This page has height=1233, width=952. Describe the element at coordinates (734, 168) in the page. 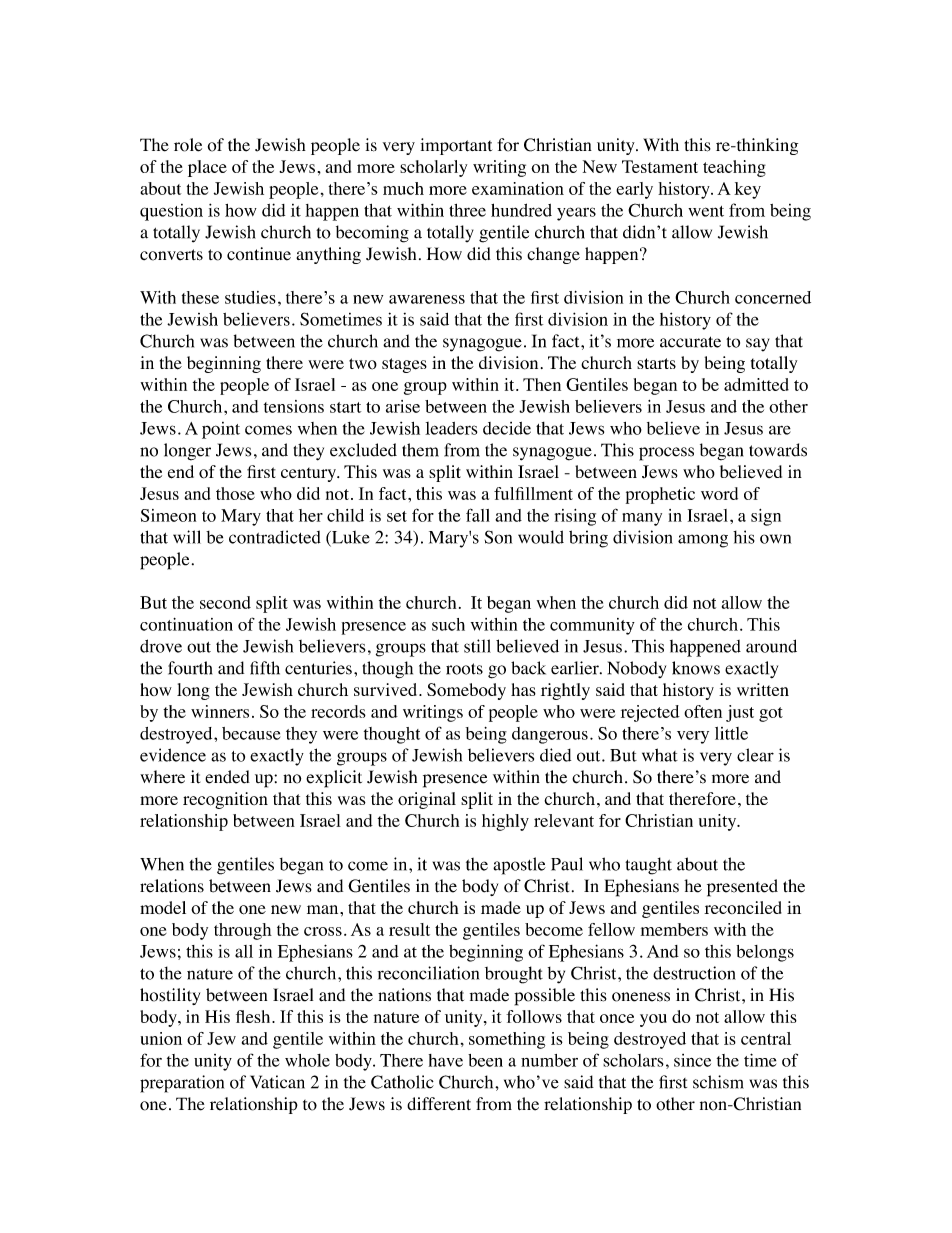

I see `teaching` at that location.
